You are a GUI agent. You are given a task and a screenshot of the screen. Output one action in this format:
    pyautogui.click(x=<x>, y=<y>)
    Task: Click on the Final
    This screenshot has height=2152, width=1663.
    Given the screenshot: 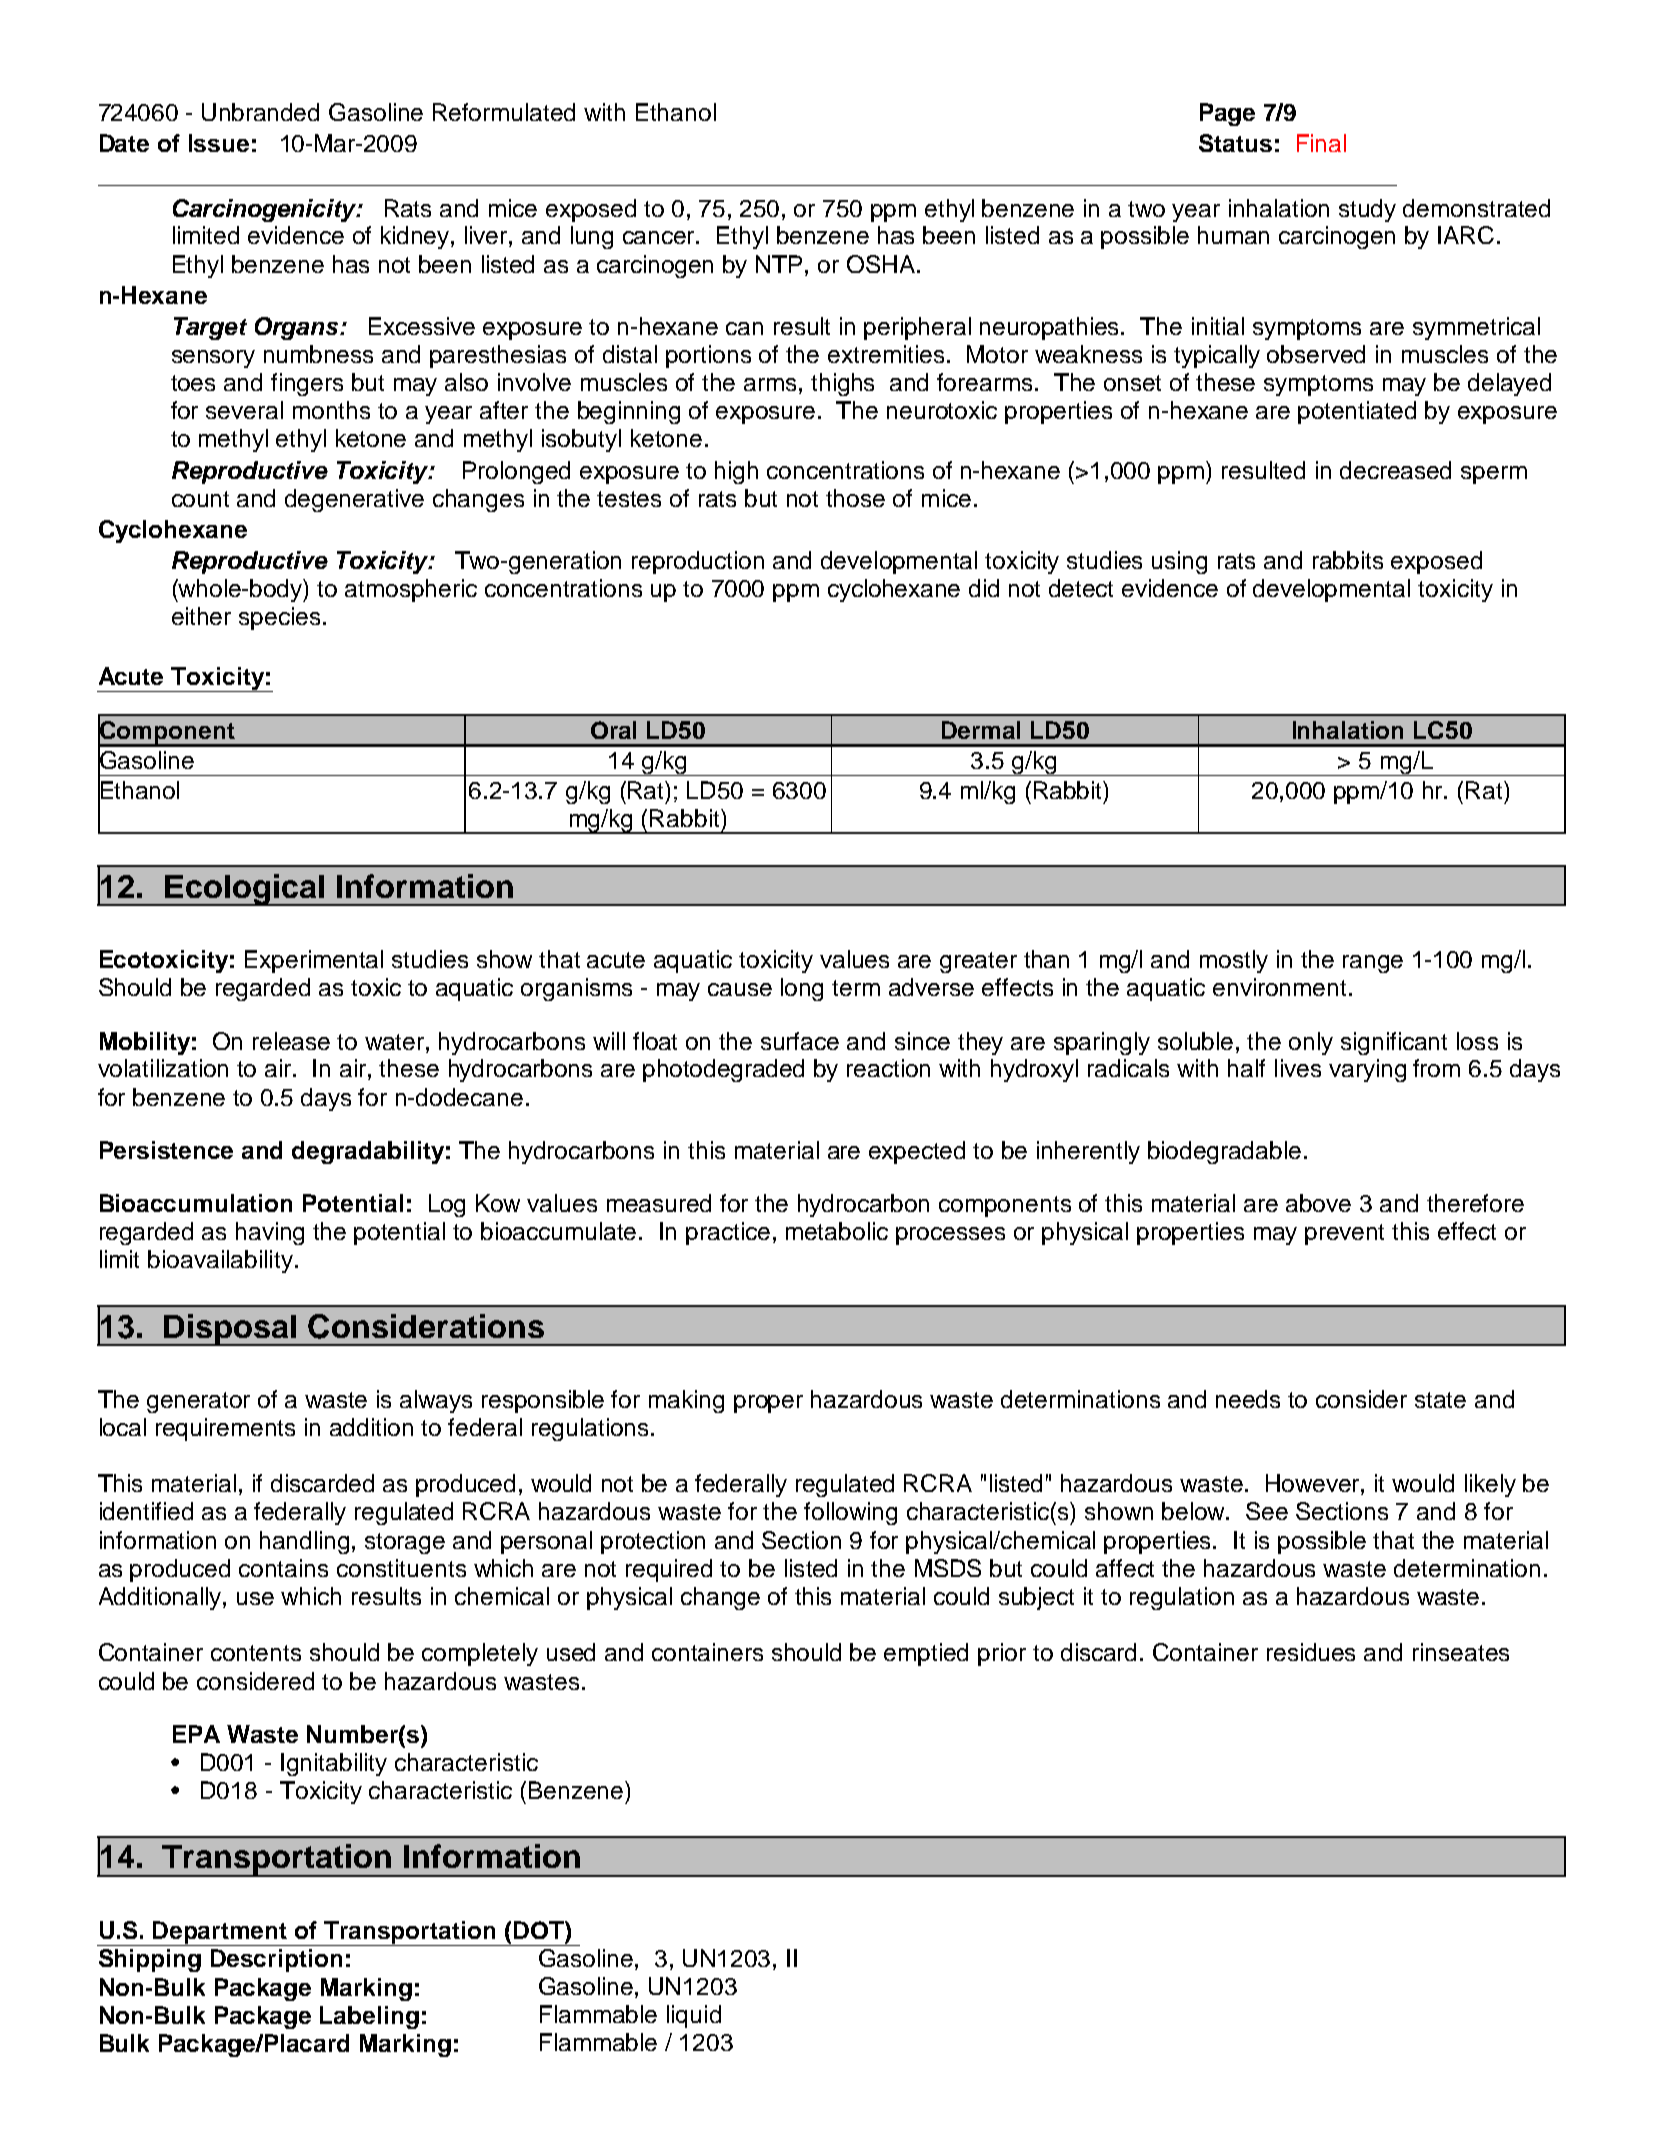 What is the action you would take?
    pyautogui.click(x=1321, y=143)
